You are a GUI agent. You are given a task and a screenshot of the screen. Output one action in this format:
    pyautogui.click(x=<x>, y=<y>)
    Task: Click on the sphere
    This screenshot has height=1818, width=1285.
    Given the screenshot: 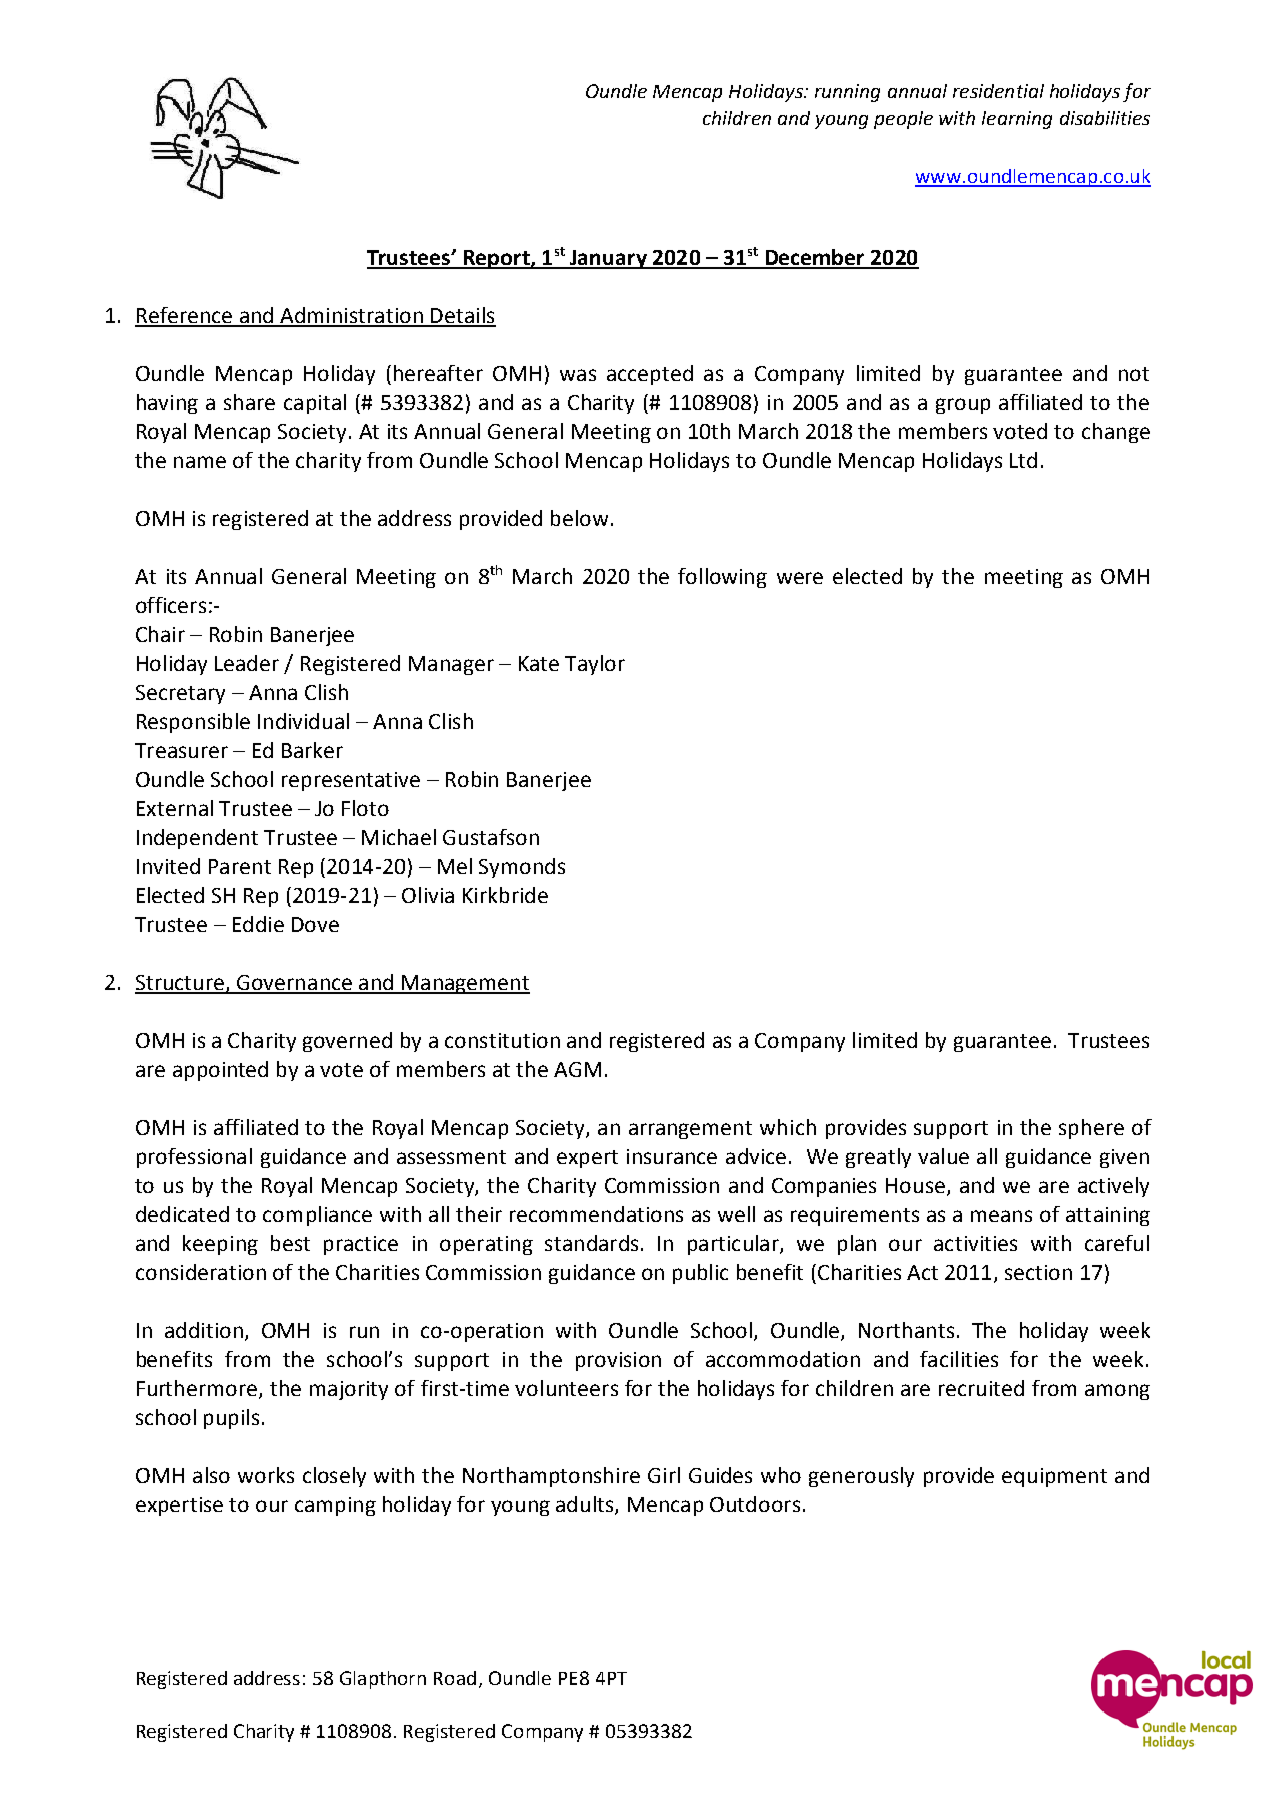 What is the action you would take?
    pyautogui.click(x=1091, y=1129)
